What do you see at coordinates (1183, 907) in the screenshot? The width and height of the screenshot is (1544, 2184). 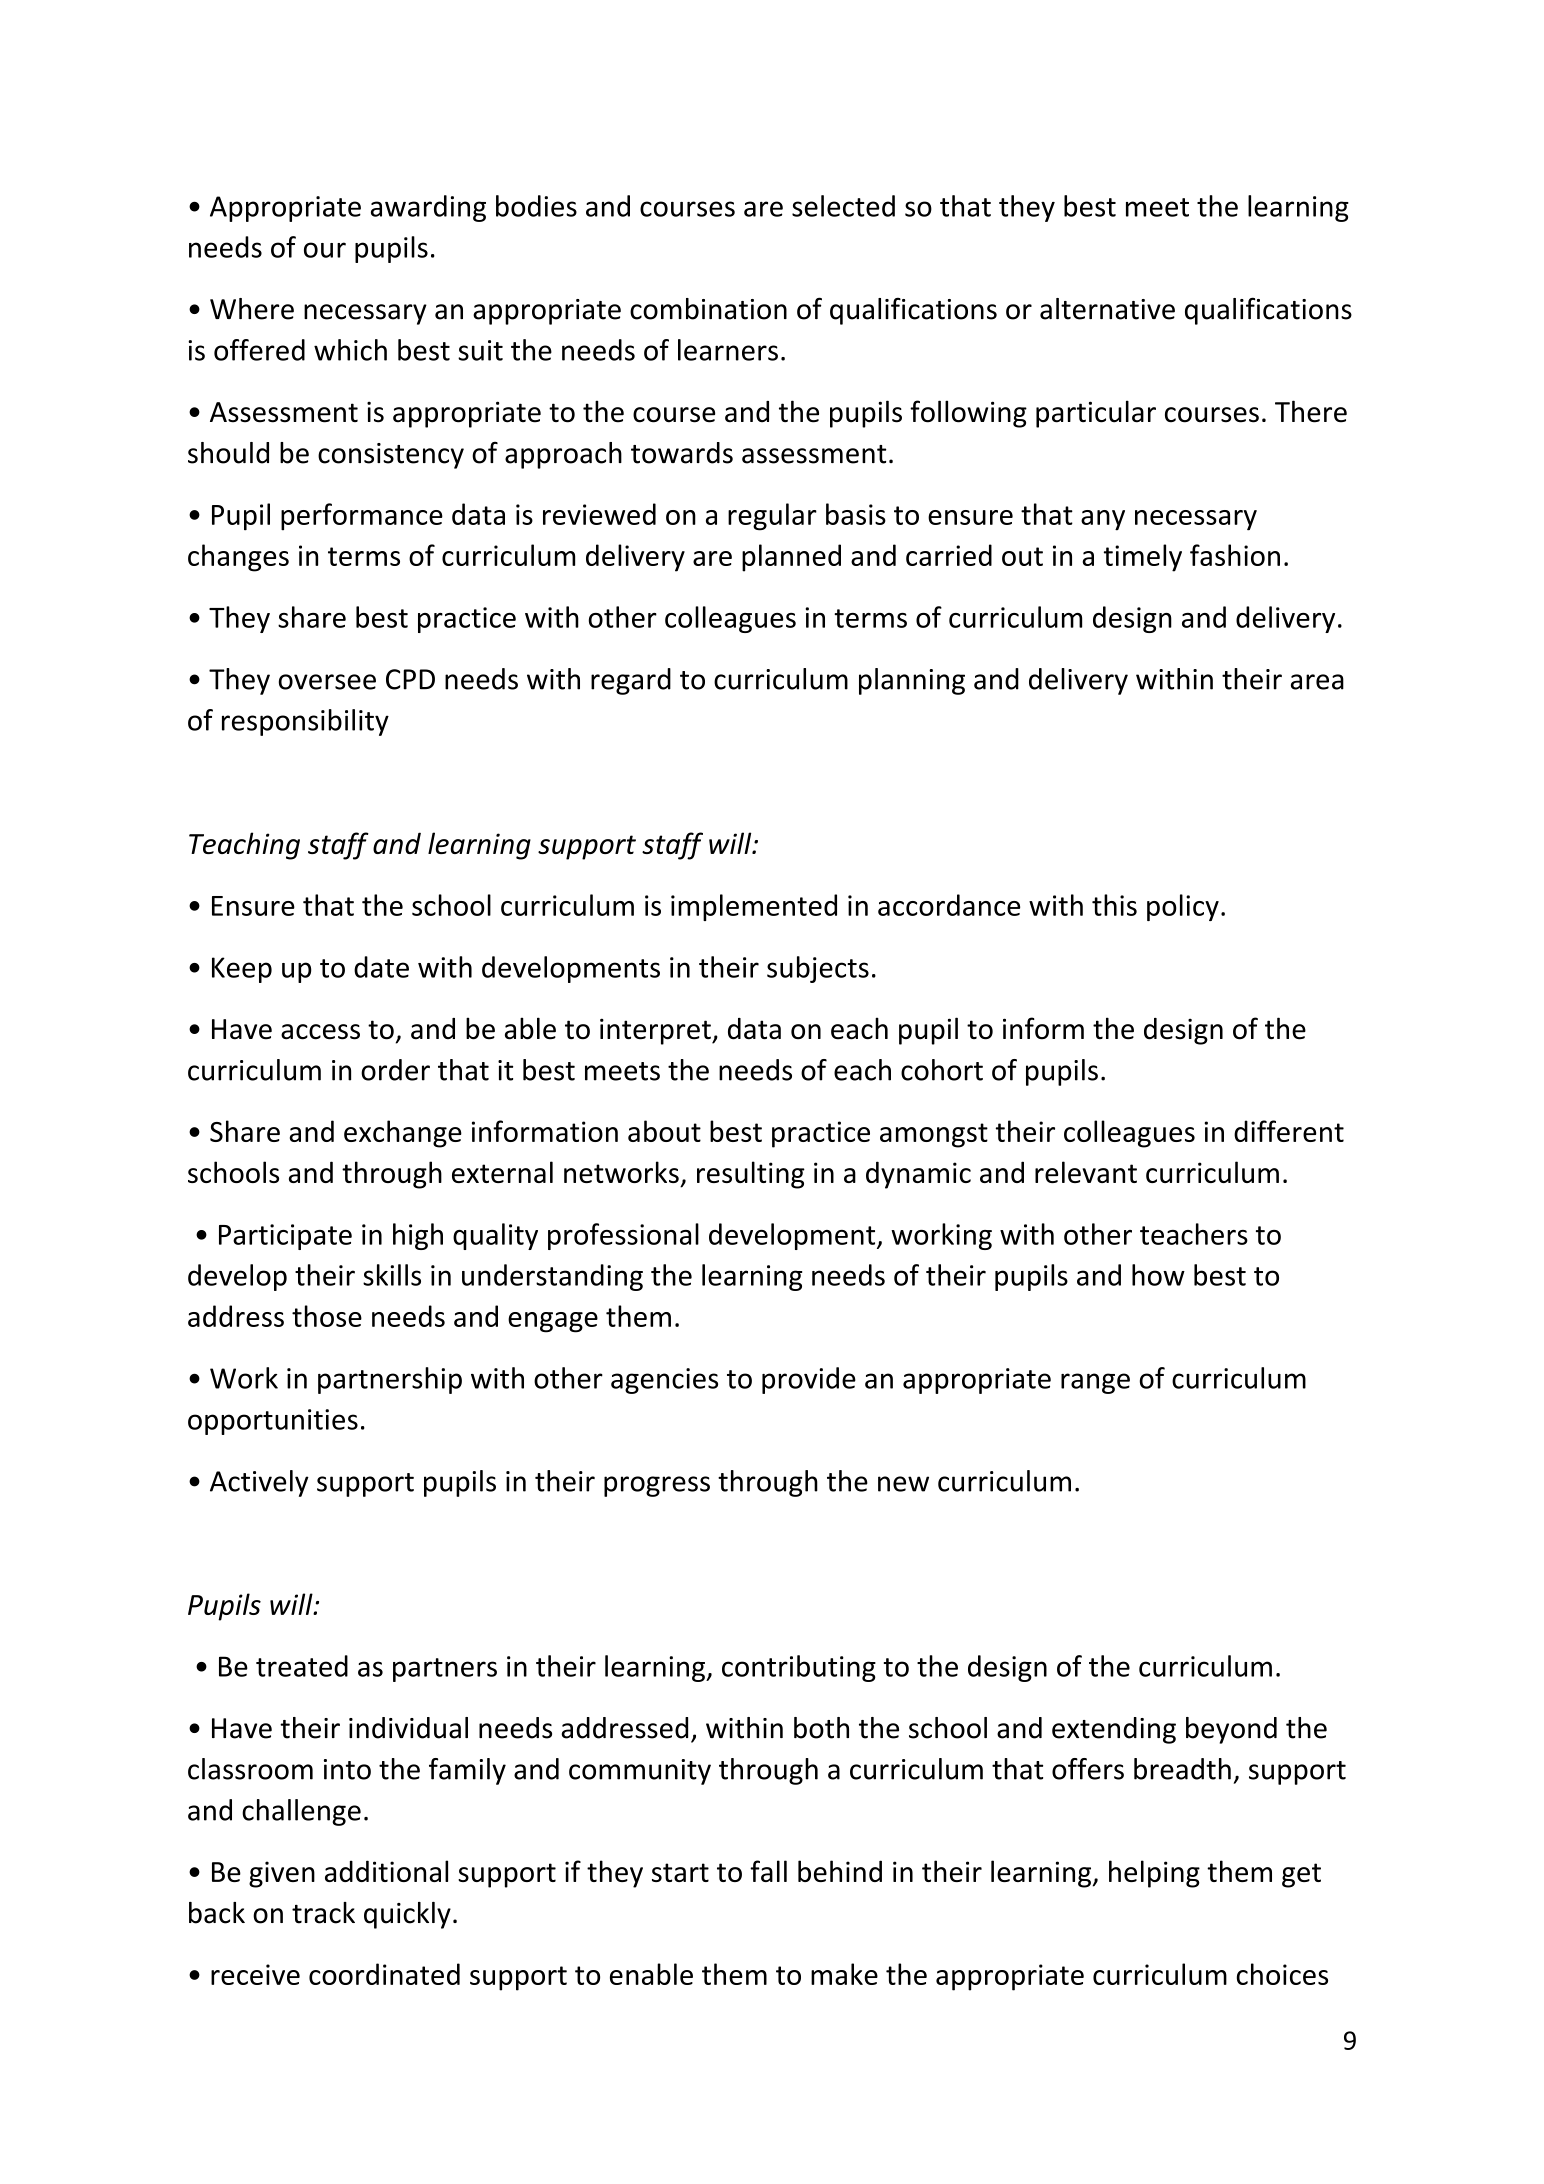 I see `policy` at bounding box center [1183, 907].
